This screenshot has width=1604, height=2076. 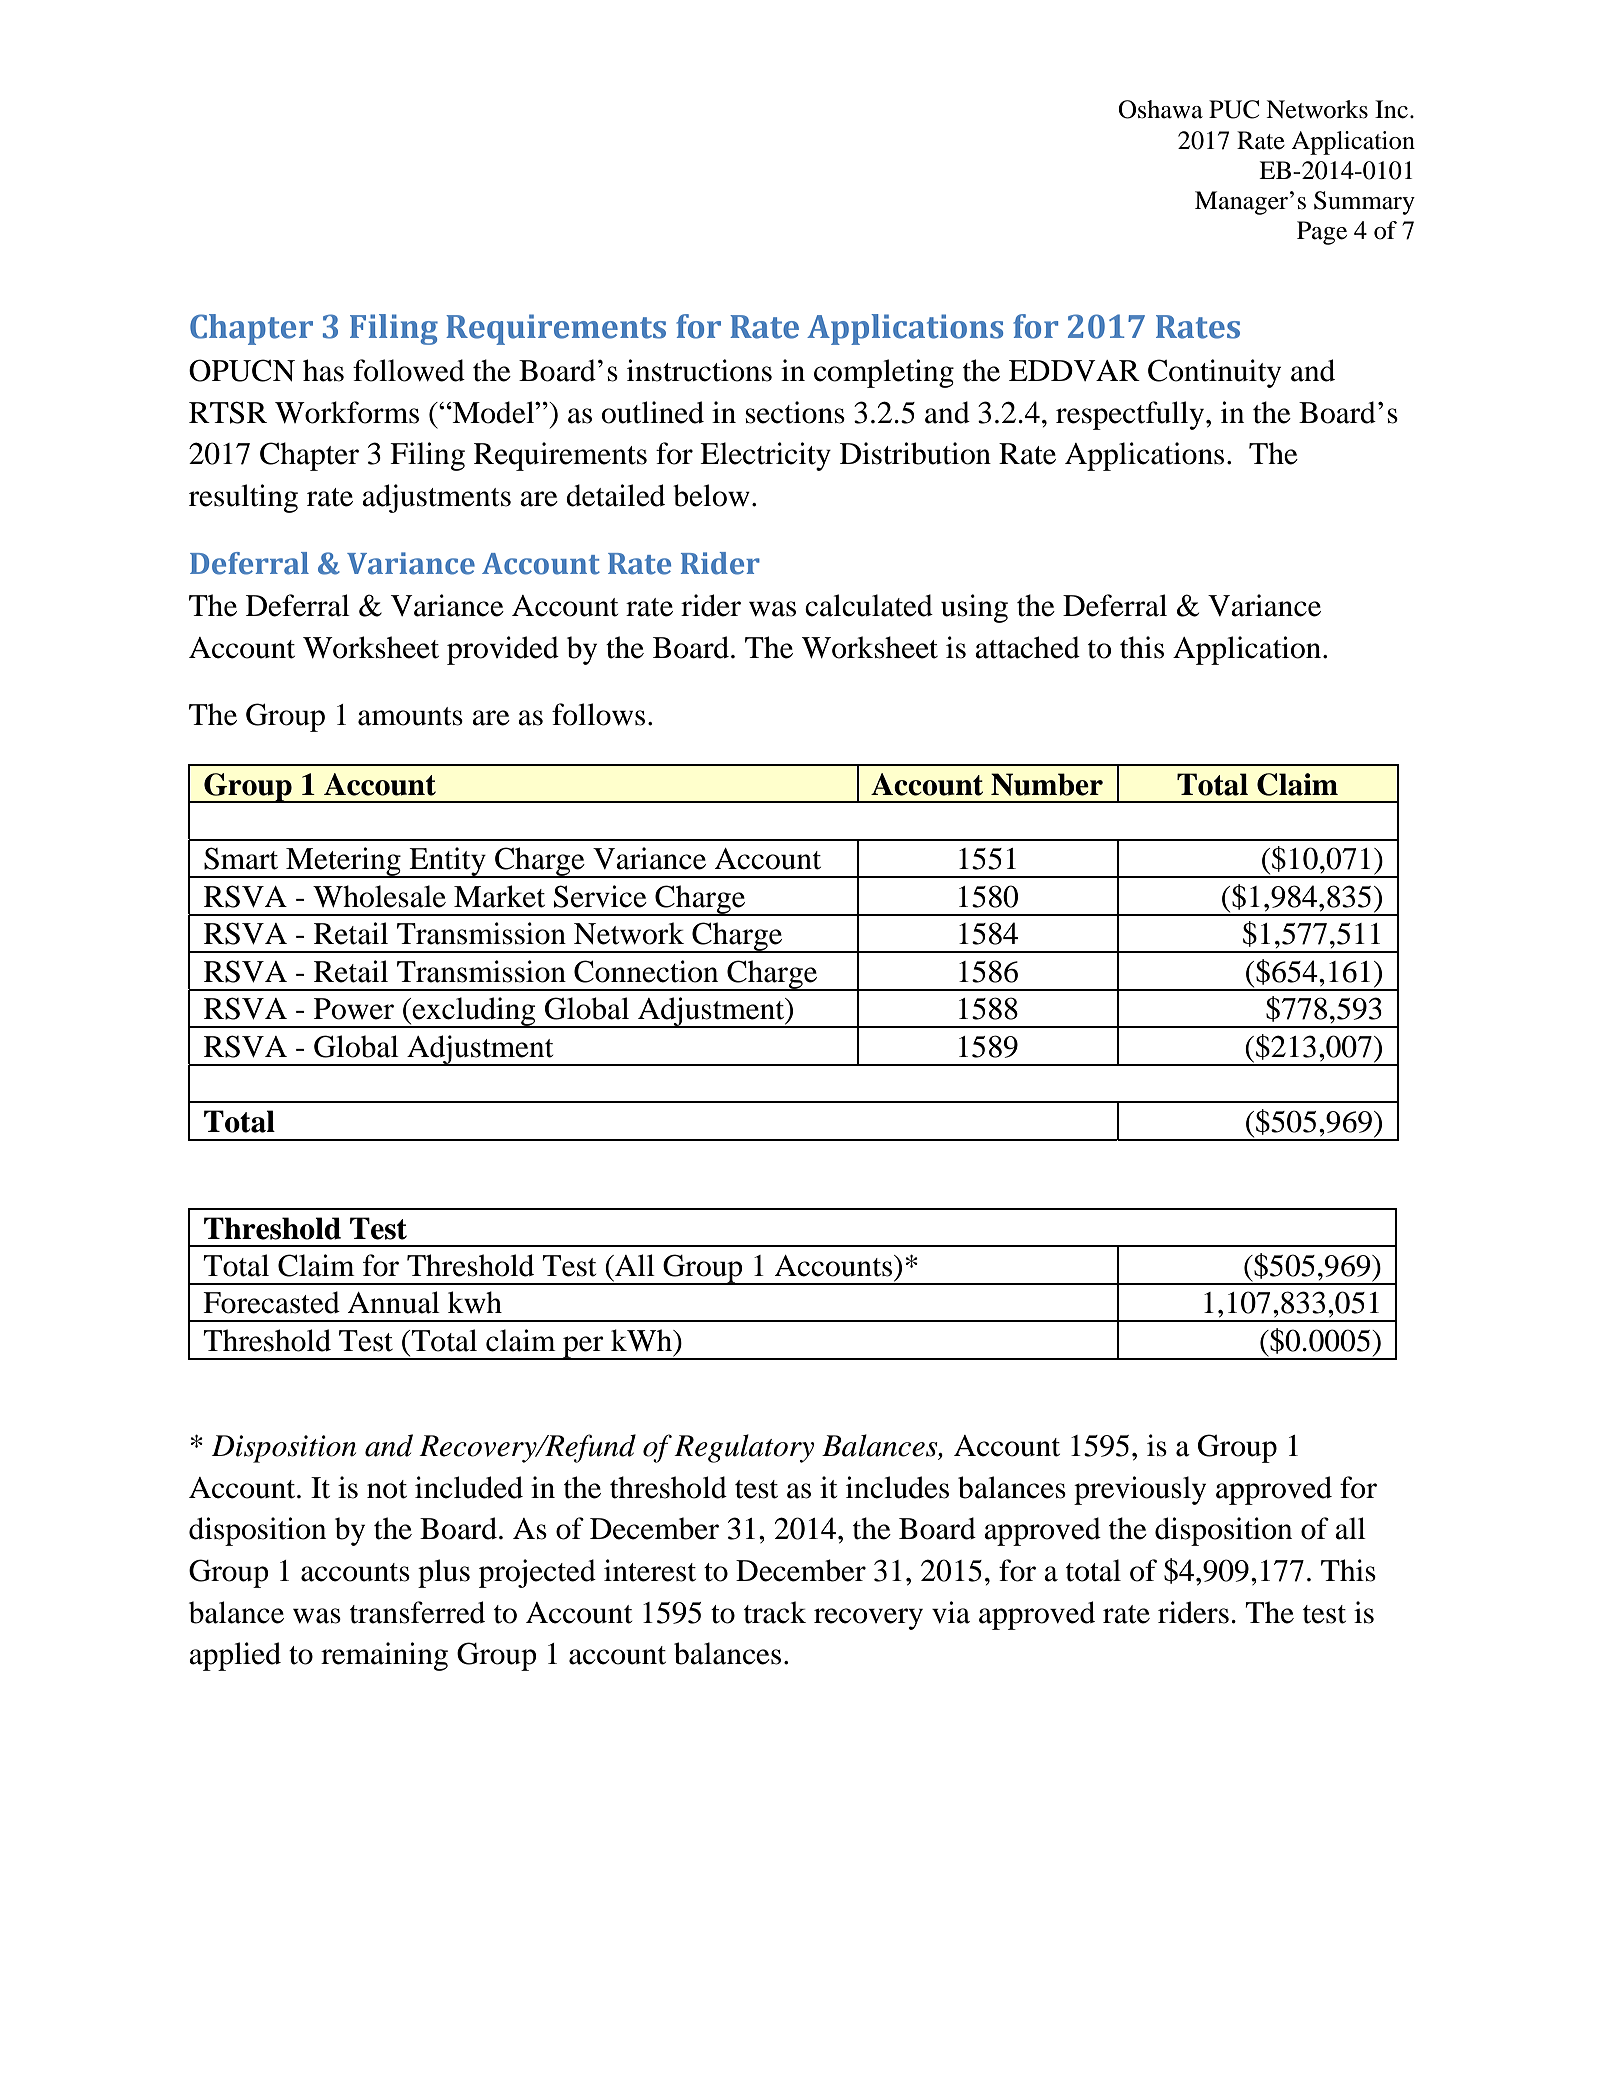 I want to click on completing, so click(x=884, y=373).
